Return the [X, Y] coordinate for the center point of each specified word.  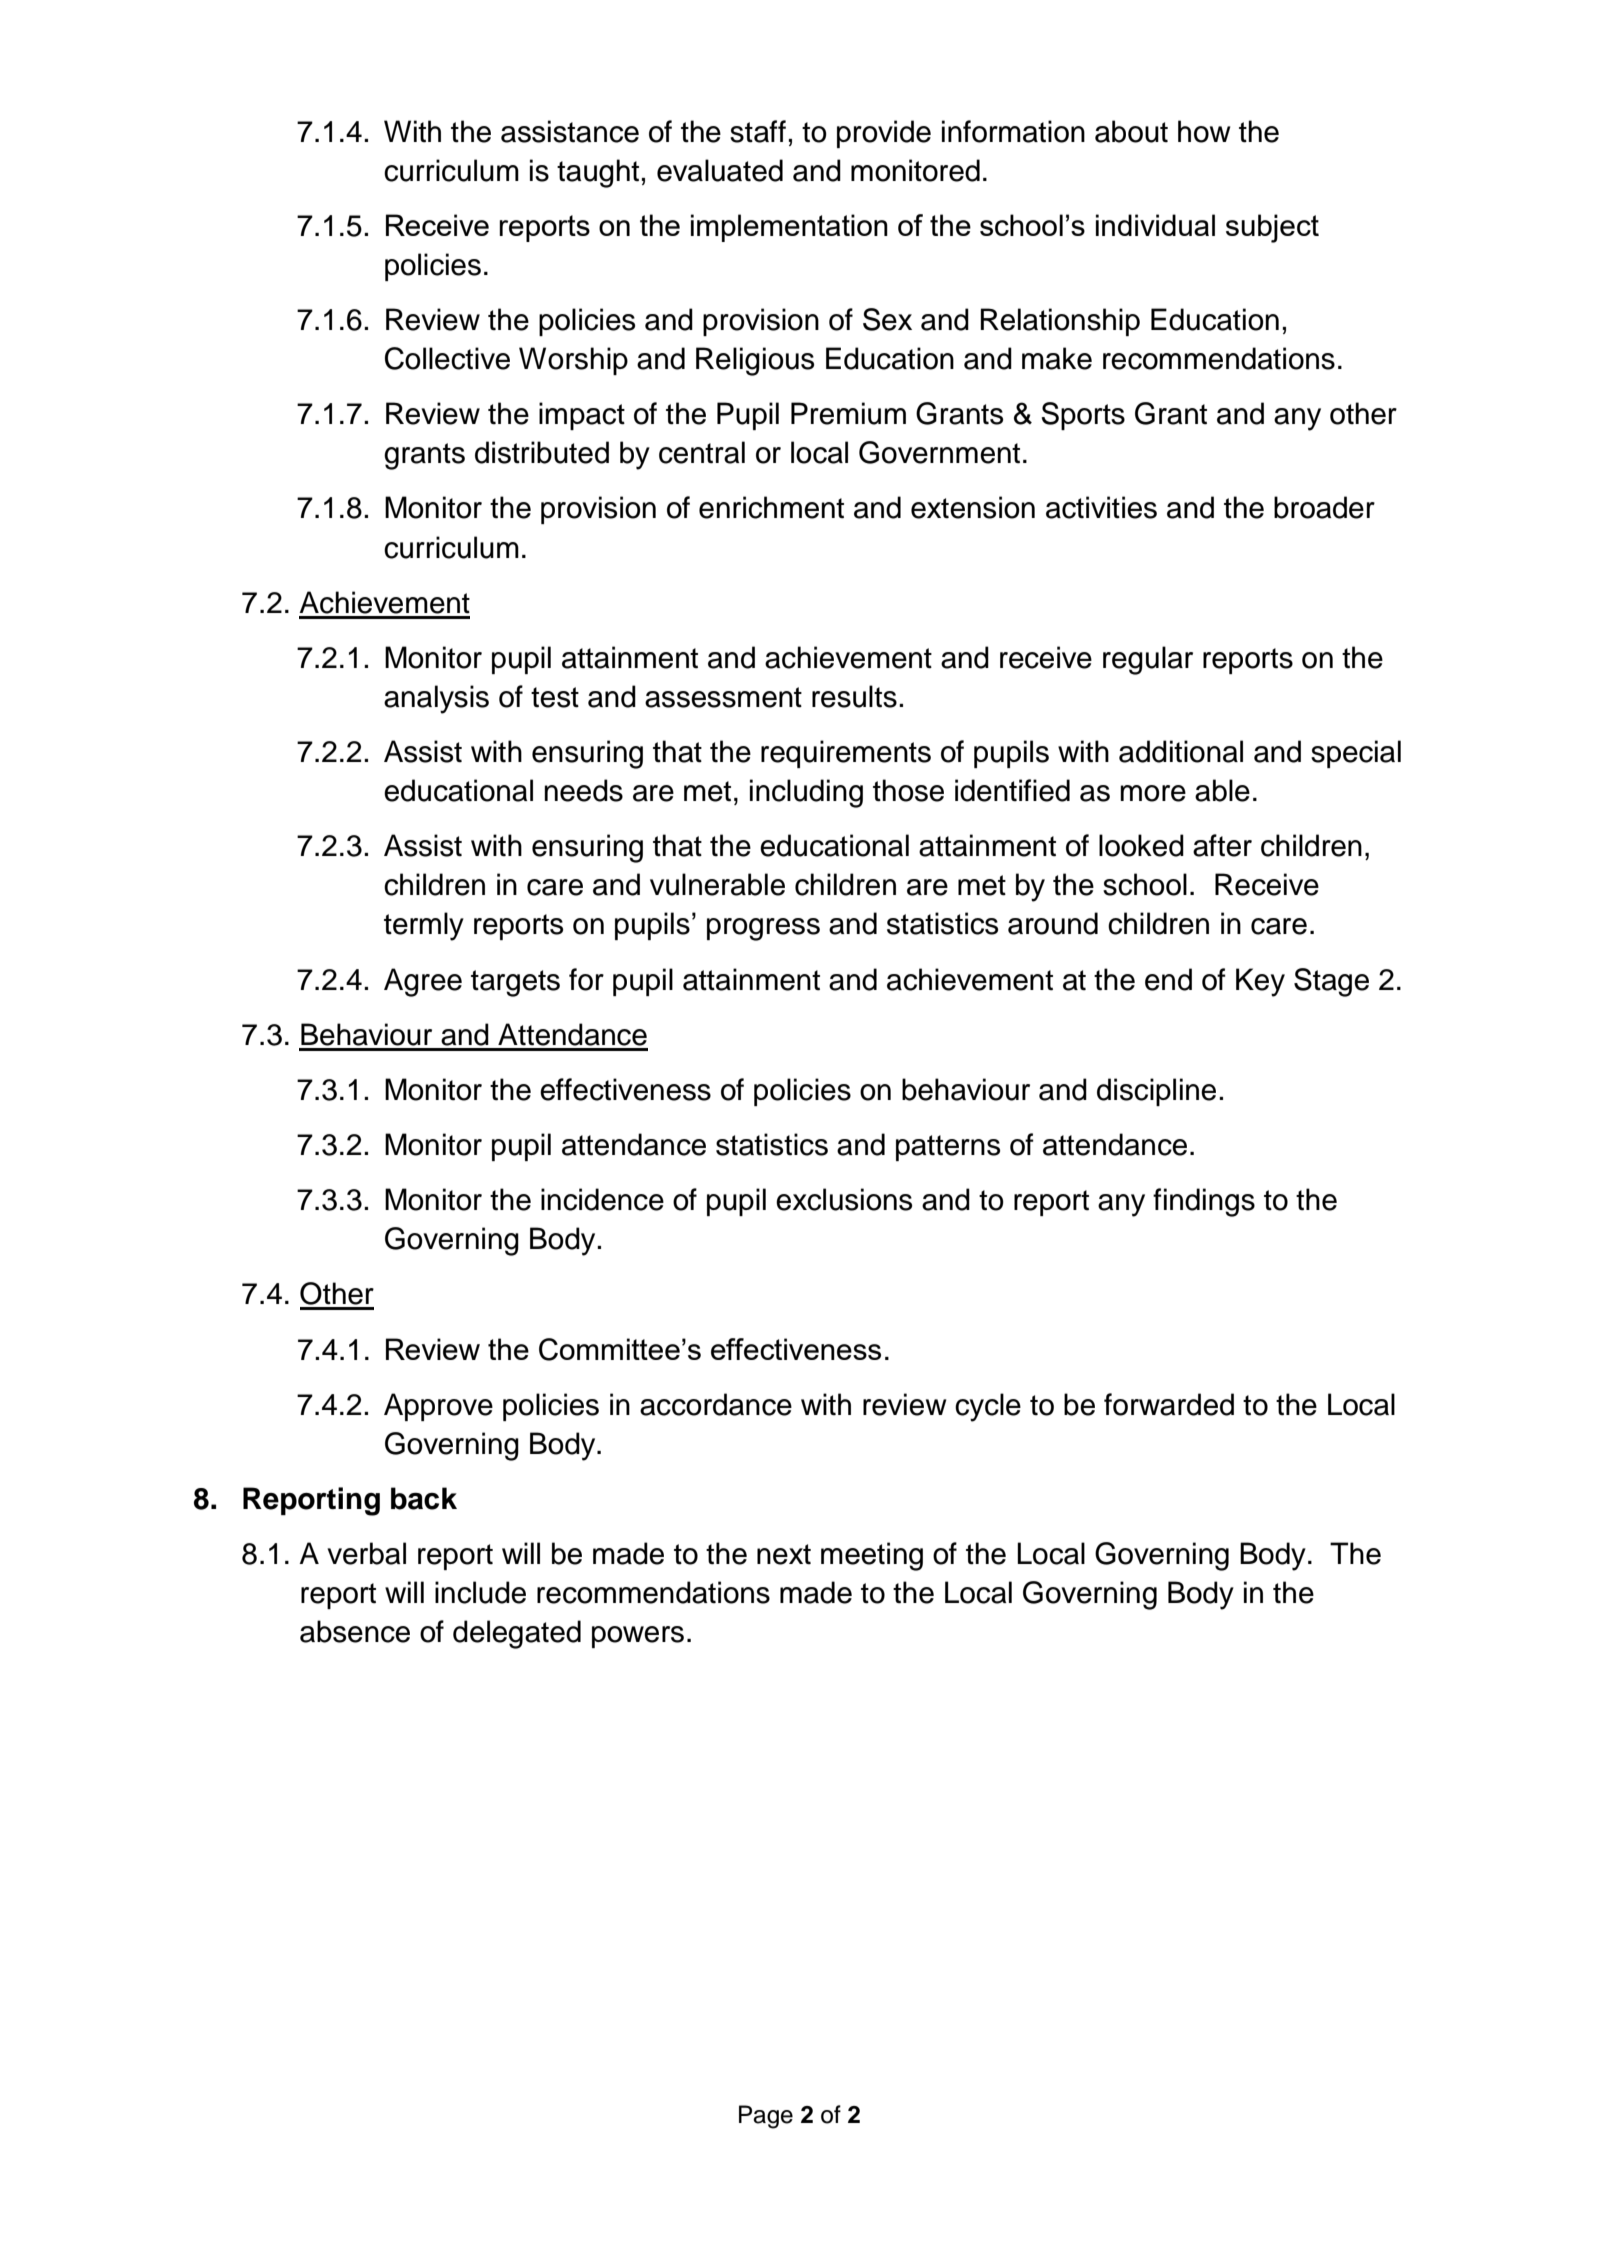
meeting [872, 1556]
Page [766, 2117]
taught [598, 173]
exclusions [844, 1199]
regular [1148, 660]
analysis [436, 699]
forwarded [1169, 1404]
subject [1272, 228]
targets [515, 983]
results [854, 696]
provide [884, 134]
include [480, 1592]
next [784, 1554]
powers [638, 1637]
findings [1204, 1202]
